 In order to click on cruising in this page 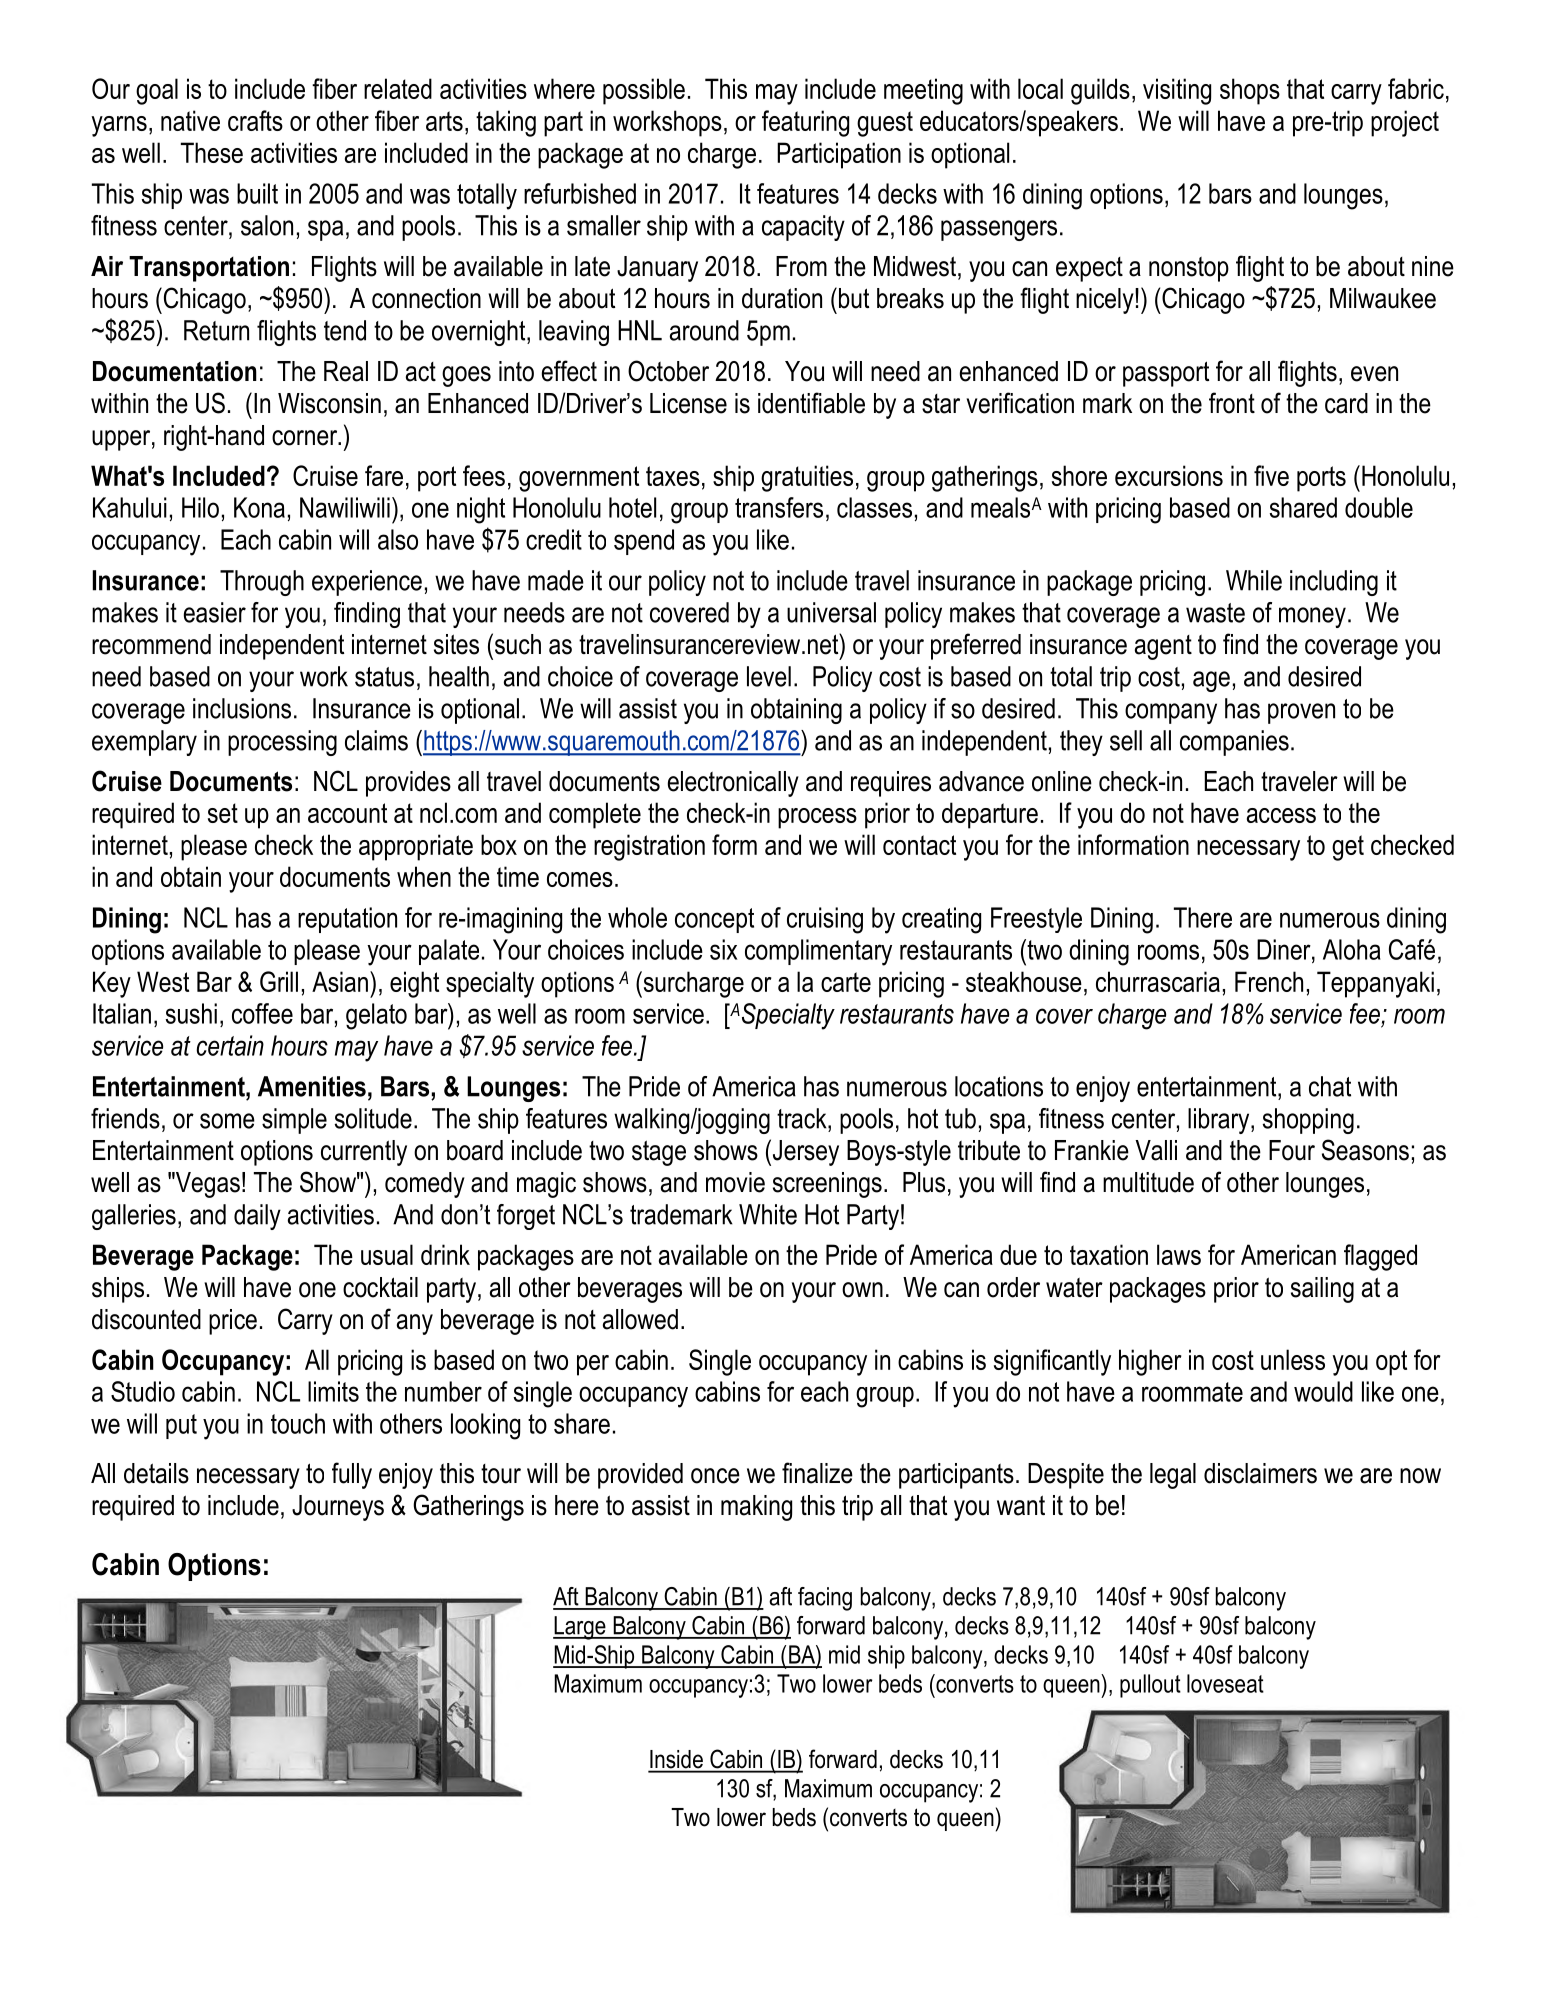, I will do `click(825, 920)`.
